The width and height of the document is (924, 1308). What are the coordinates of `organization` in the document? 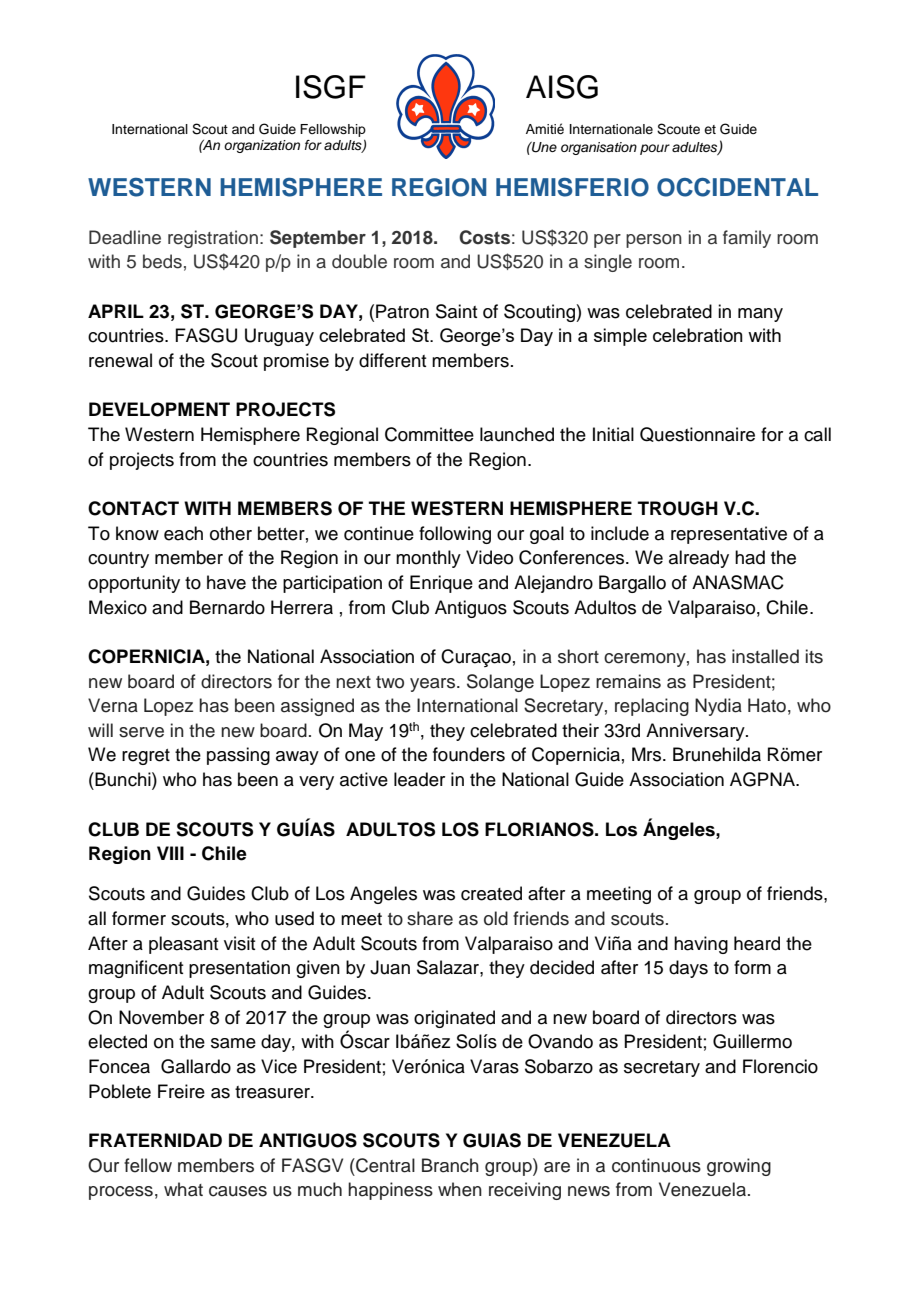 It's located at (262, 146).
